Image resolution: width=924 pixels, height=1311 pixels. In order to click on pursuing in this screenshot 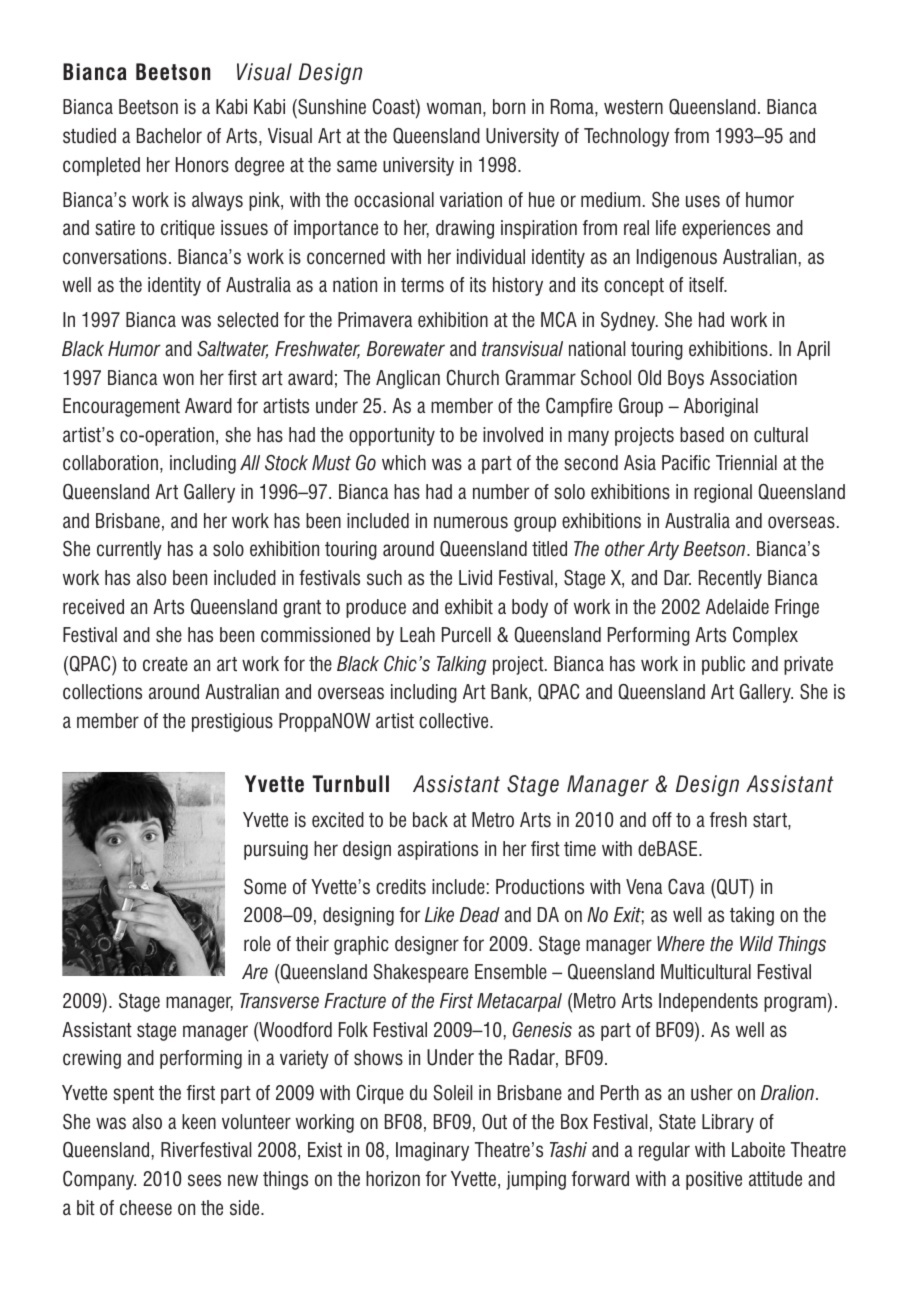, I will do `click(276, 850)`.
